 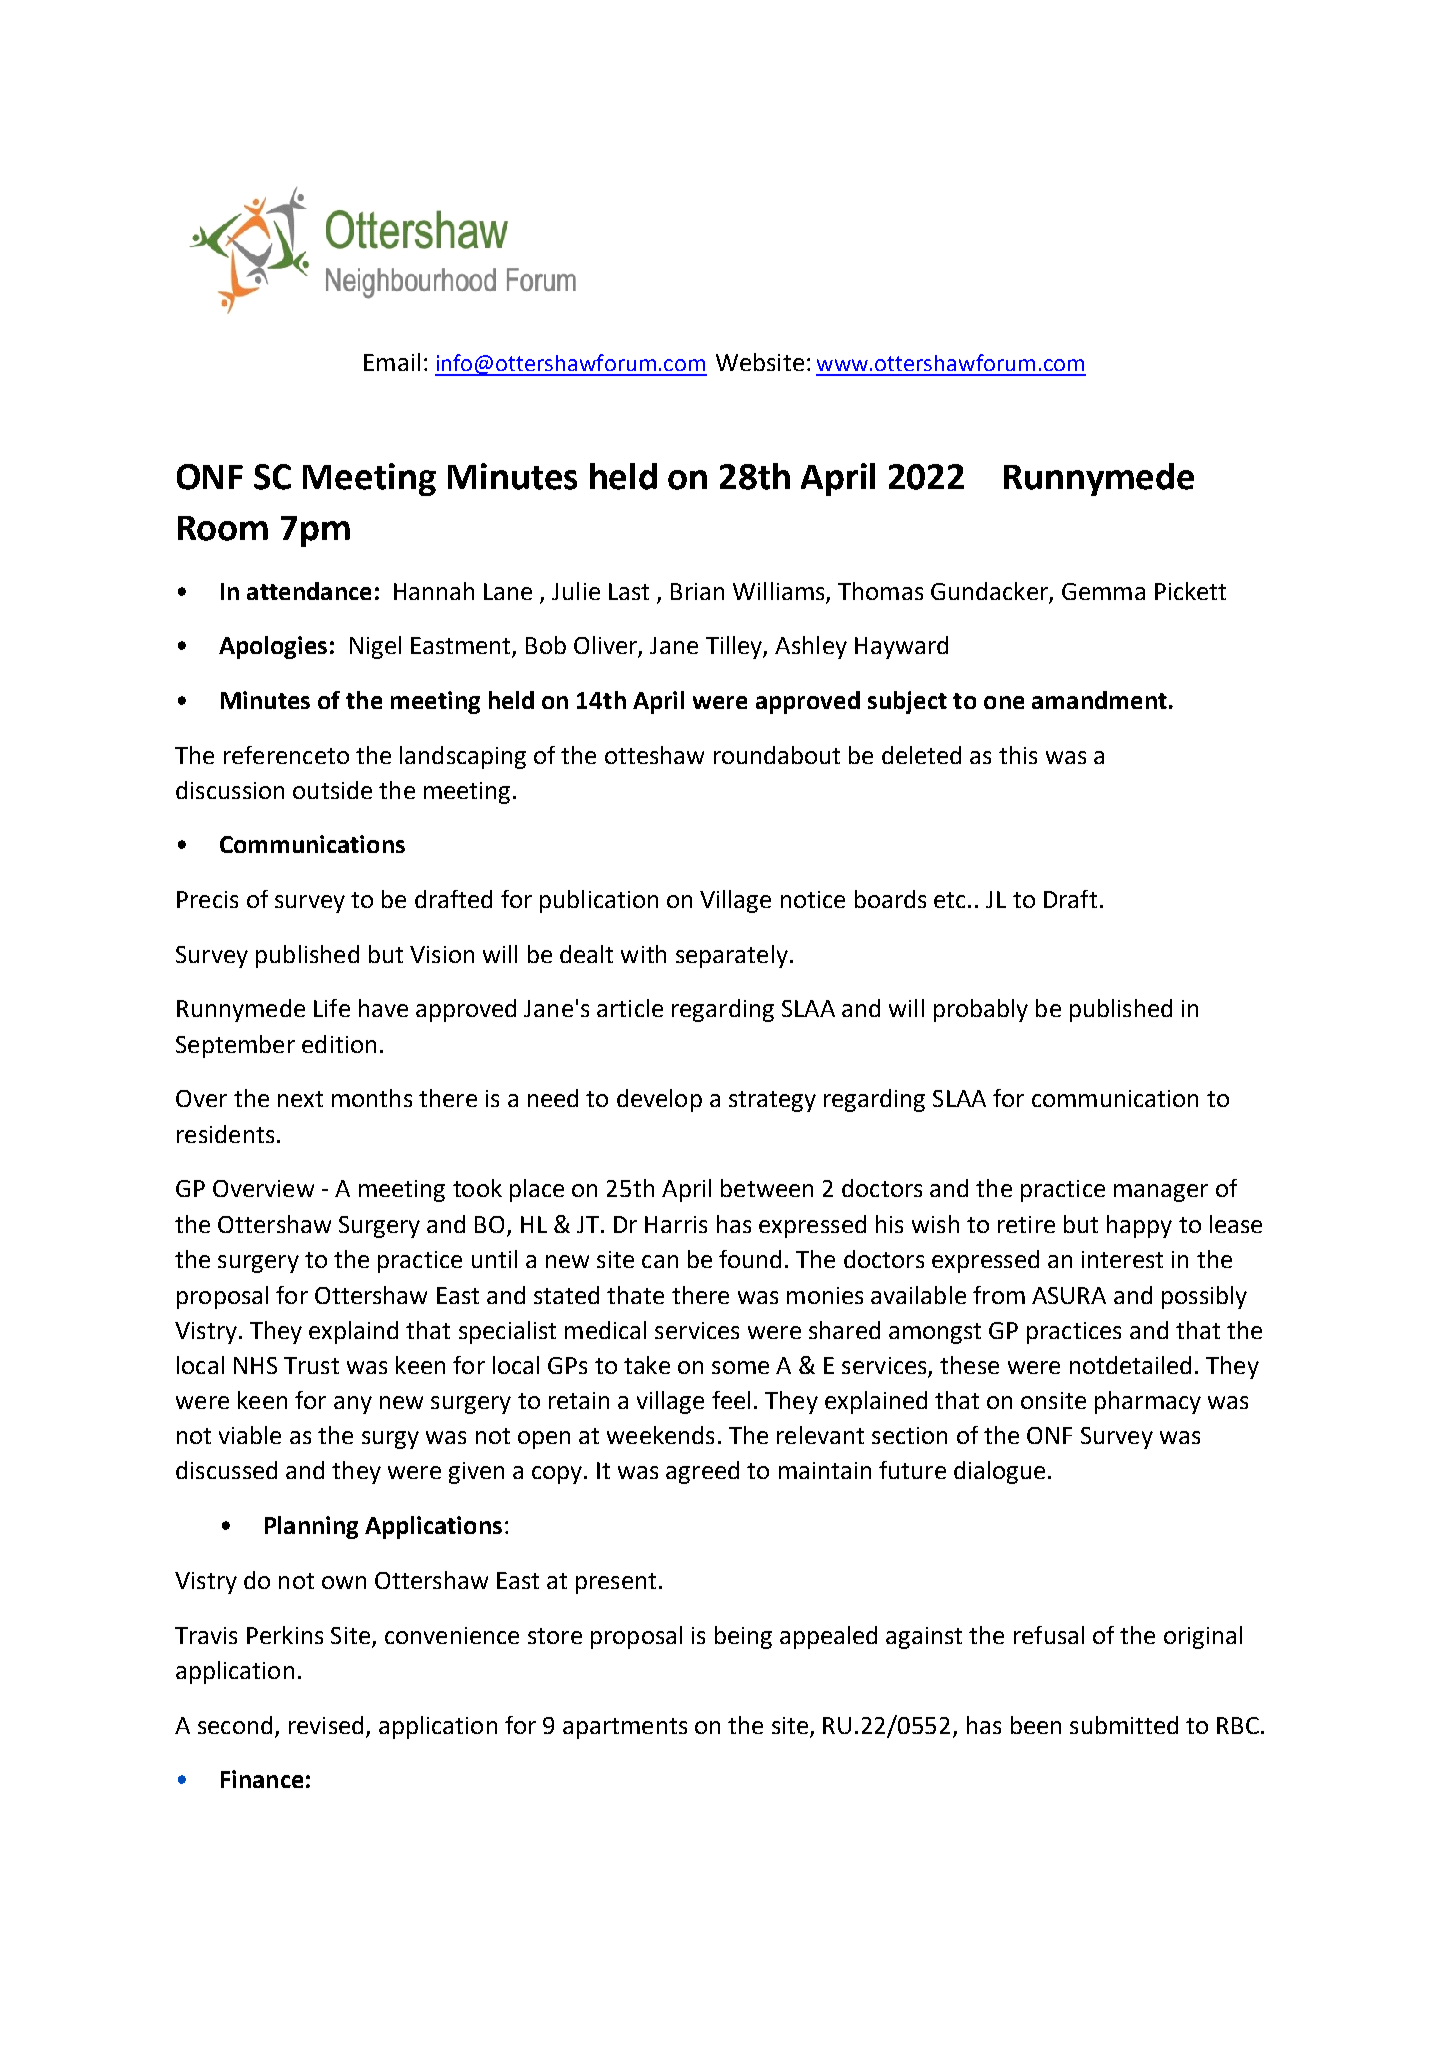 I want to click on Trust, so click(x=311, y=1365).
